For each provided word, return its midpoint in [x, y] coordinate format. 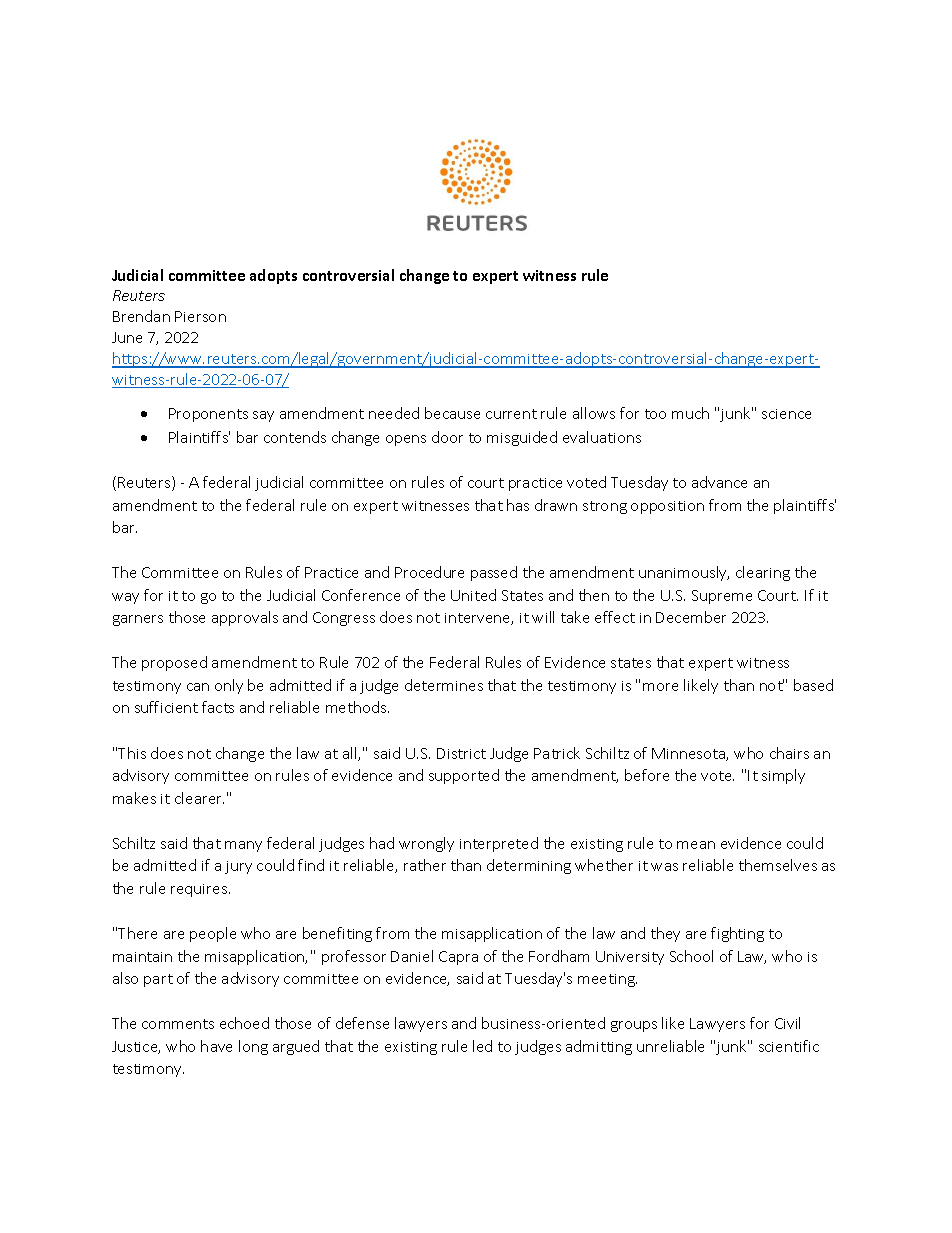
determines [444, 685]
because [452, 413]
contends [295, 437]
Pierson [200, 316]
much [690, 413]
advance [719, 482]
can [198, 687]
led [482, 1046]
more [660, 687]
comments [178, 1024]
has [518, 505]
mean [696, 845]
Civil [787, 1023]
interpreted [499, 844]
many [243, 846]
